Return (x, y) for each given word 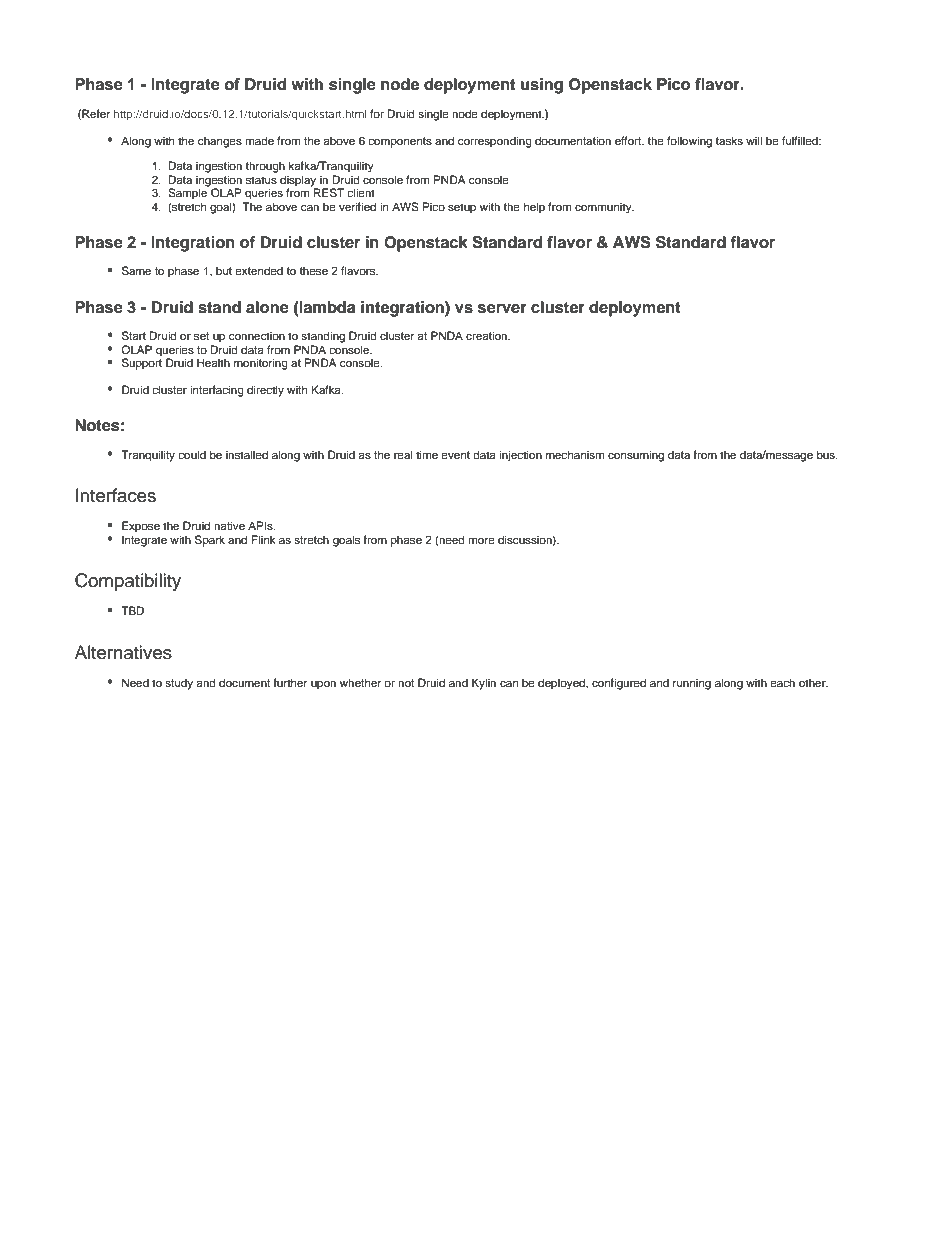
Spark (210, 541)
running (692, 684)
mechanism (575, 454)
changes (220, 142)
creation (488, 335)
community (604, 208)
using (542, 86)
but (224, 270)
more (481, 540)
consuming (636, 456)
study (179, 684)
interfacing (217, 391)
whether (360, 682)
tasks (729, 140)
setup (462, 208)
